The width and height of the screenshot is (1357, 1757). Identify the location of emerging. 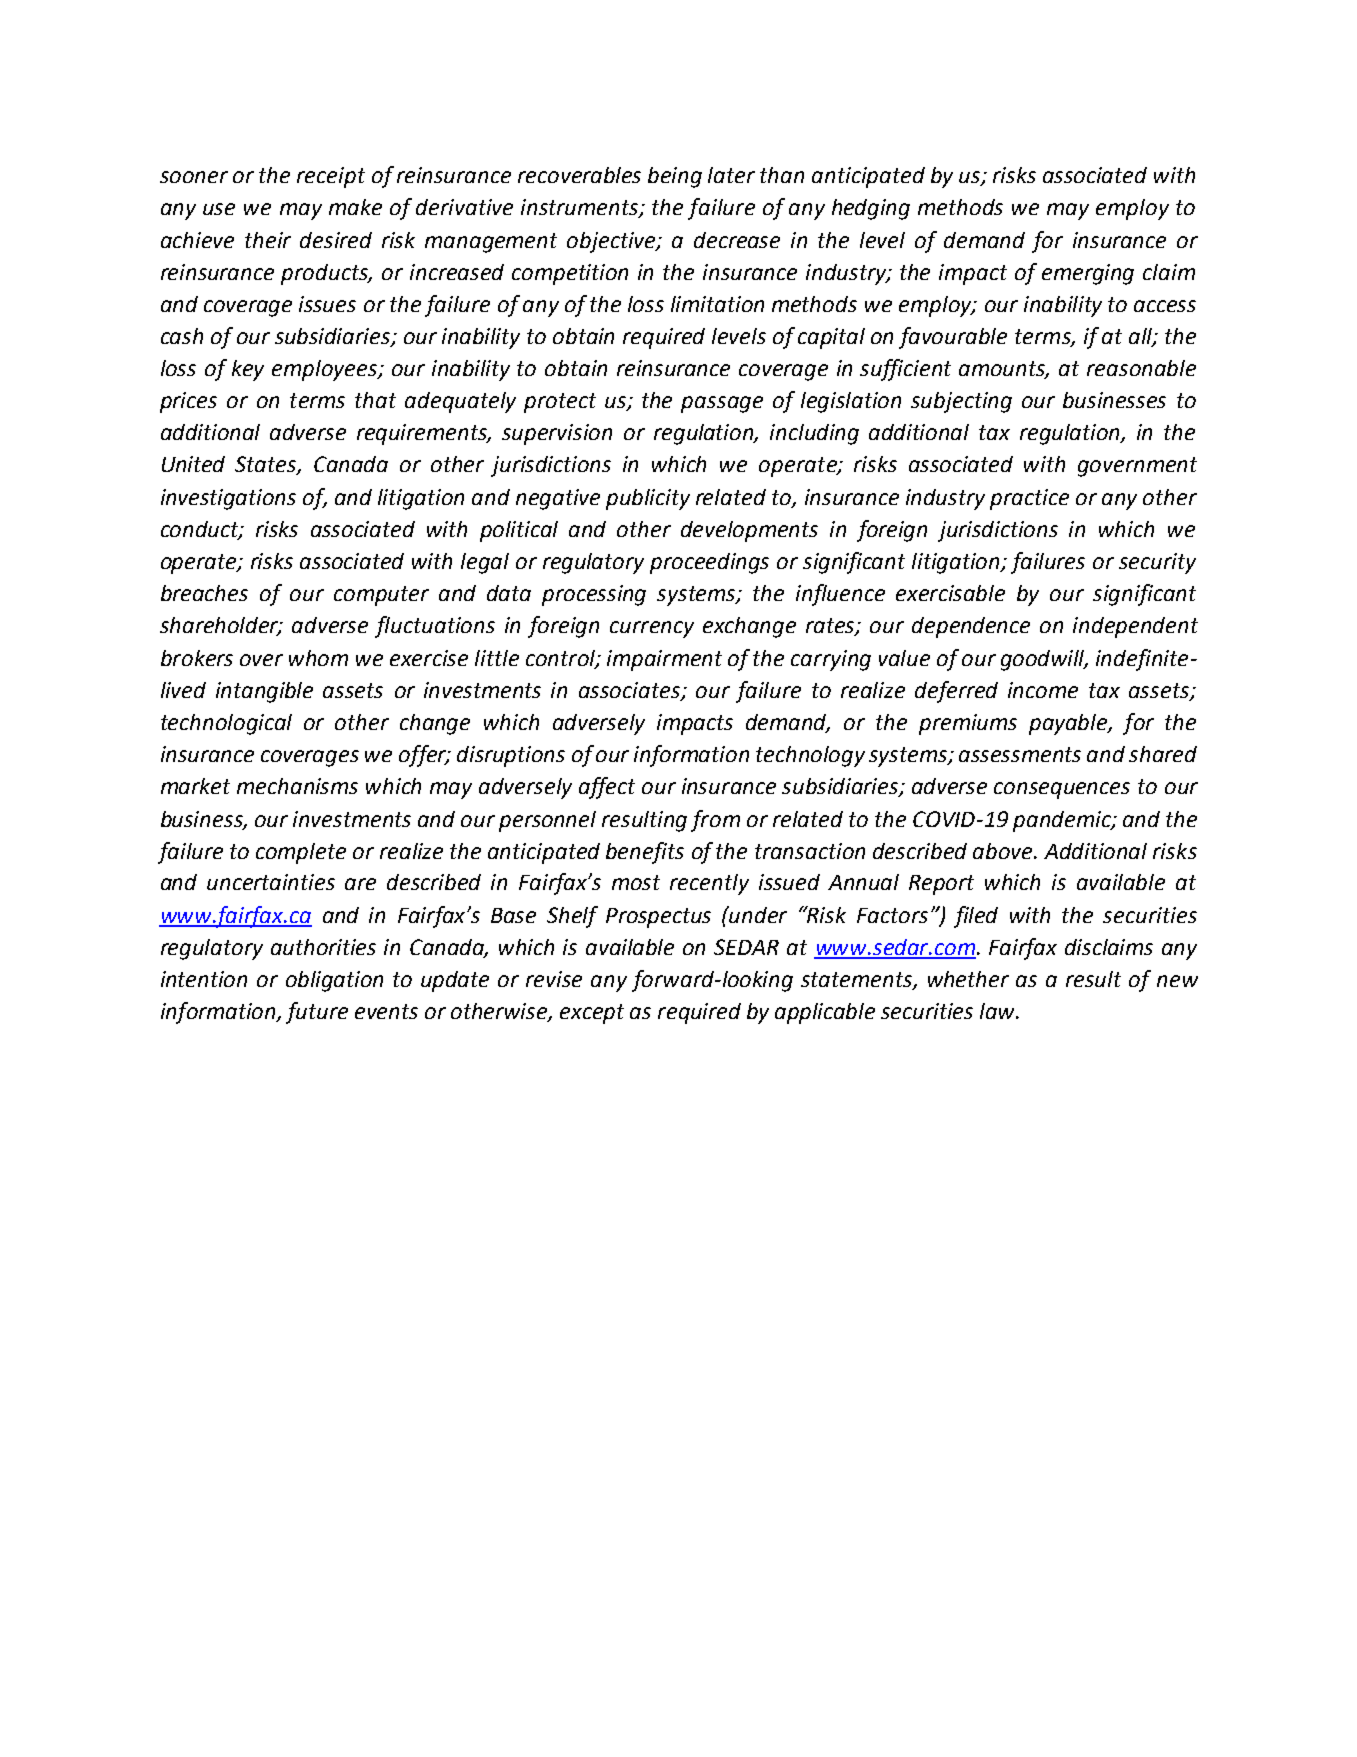
(1088, 274).
